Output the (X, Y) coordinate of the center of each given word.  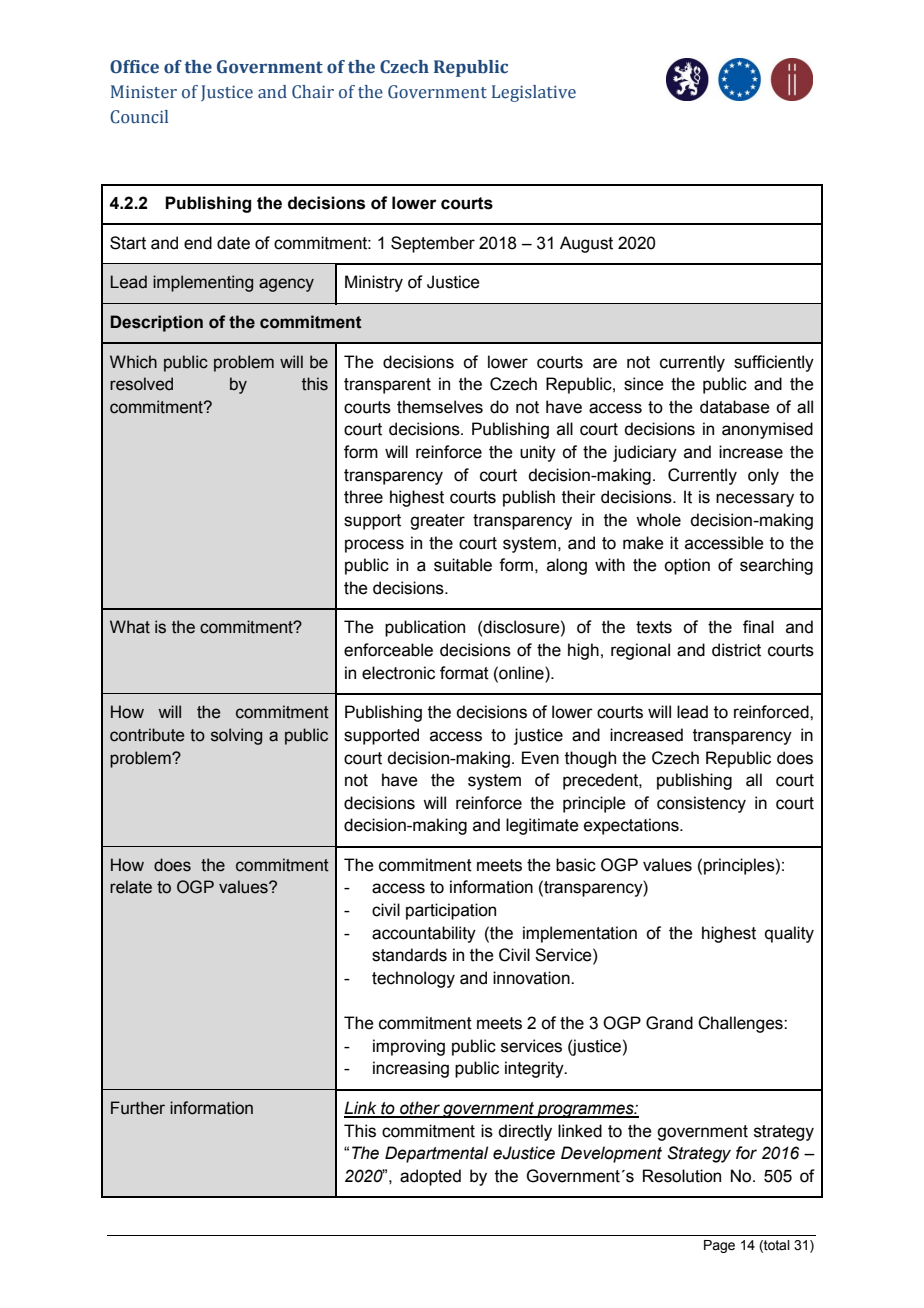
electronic (398, 673)
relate (131, 887)
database (735, 407)
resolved (141, 384)
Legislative (534, 93)
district (736, 650)
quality (789, 934)
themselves (440, 407)
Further (138, 1108)
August (586, 244)
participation (451, 911)
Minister (144, 92)
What (130, 627)
